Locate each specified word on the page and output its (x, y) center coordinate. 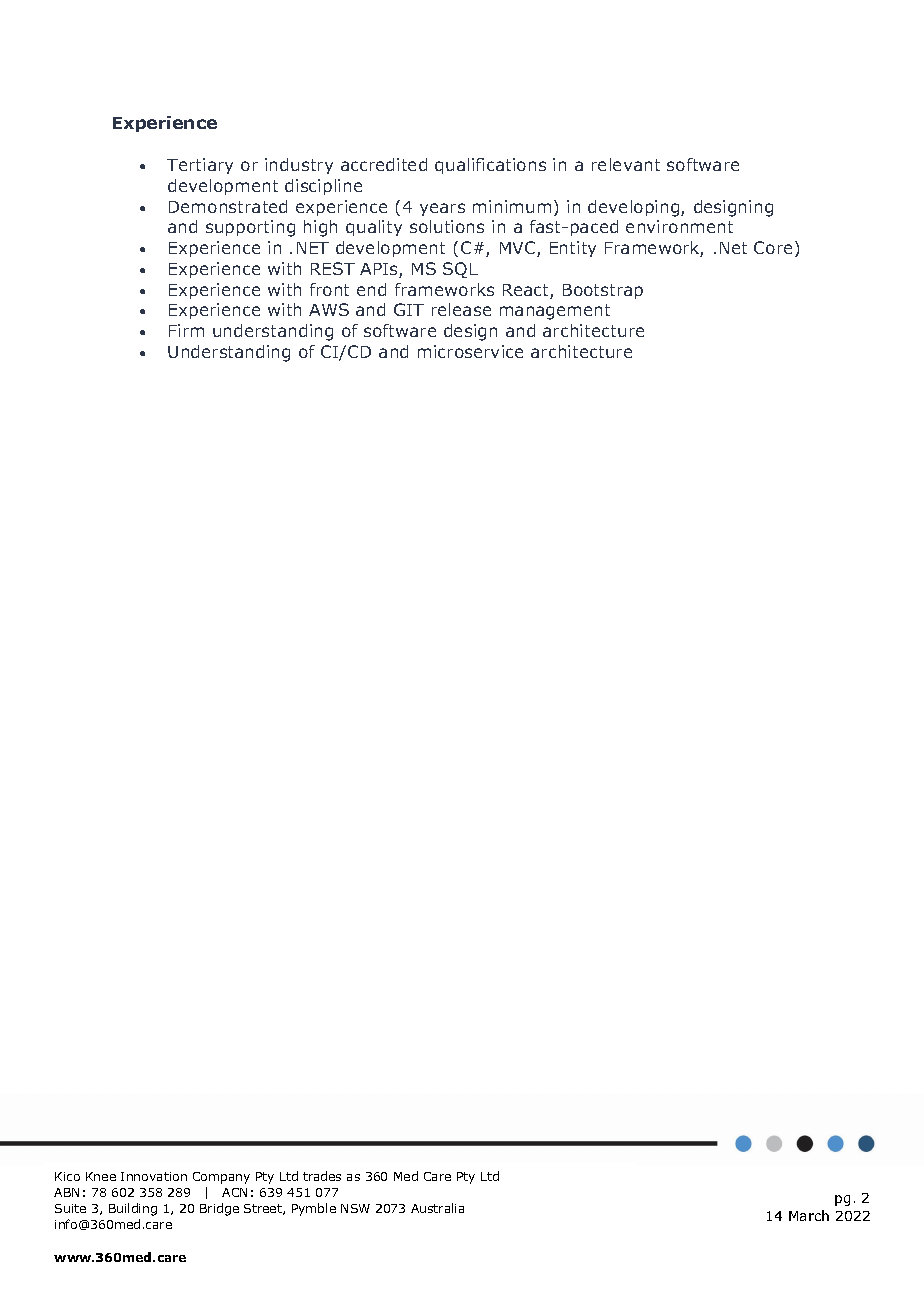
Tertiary (200, 166)
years (442, 209)
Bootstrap (603, 291)
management (555, 312)
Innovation (154, 1176)
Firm (186, 330)
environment (679, 226)
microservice (470, 351)
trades (322, 1176)
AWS (329, 309)
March (809, 1215)
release (461, 309)
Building (133, 1209)
